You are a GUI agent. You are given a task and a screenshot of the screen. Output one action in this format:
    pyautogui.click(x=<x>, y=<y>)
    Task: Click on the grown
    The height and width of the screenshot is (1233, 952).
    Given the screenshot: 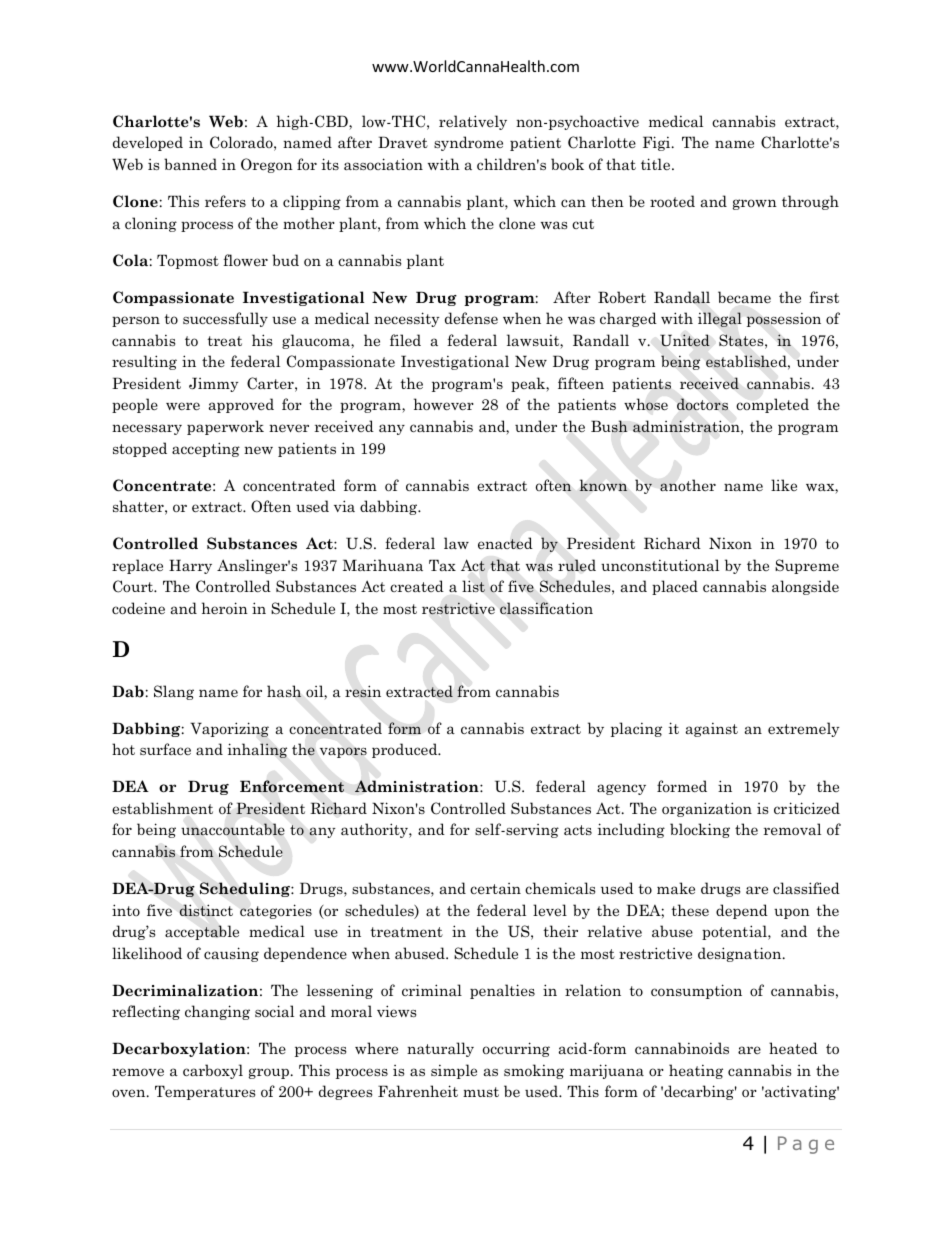 What is the action you would take?
    pyautogui.click(x=755, y=204)
